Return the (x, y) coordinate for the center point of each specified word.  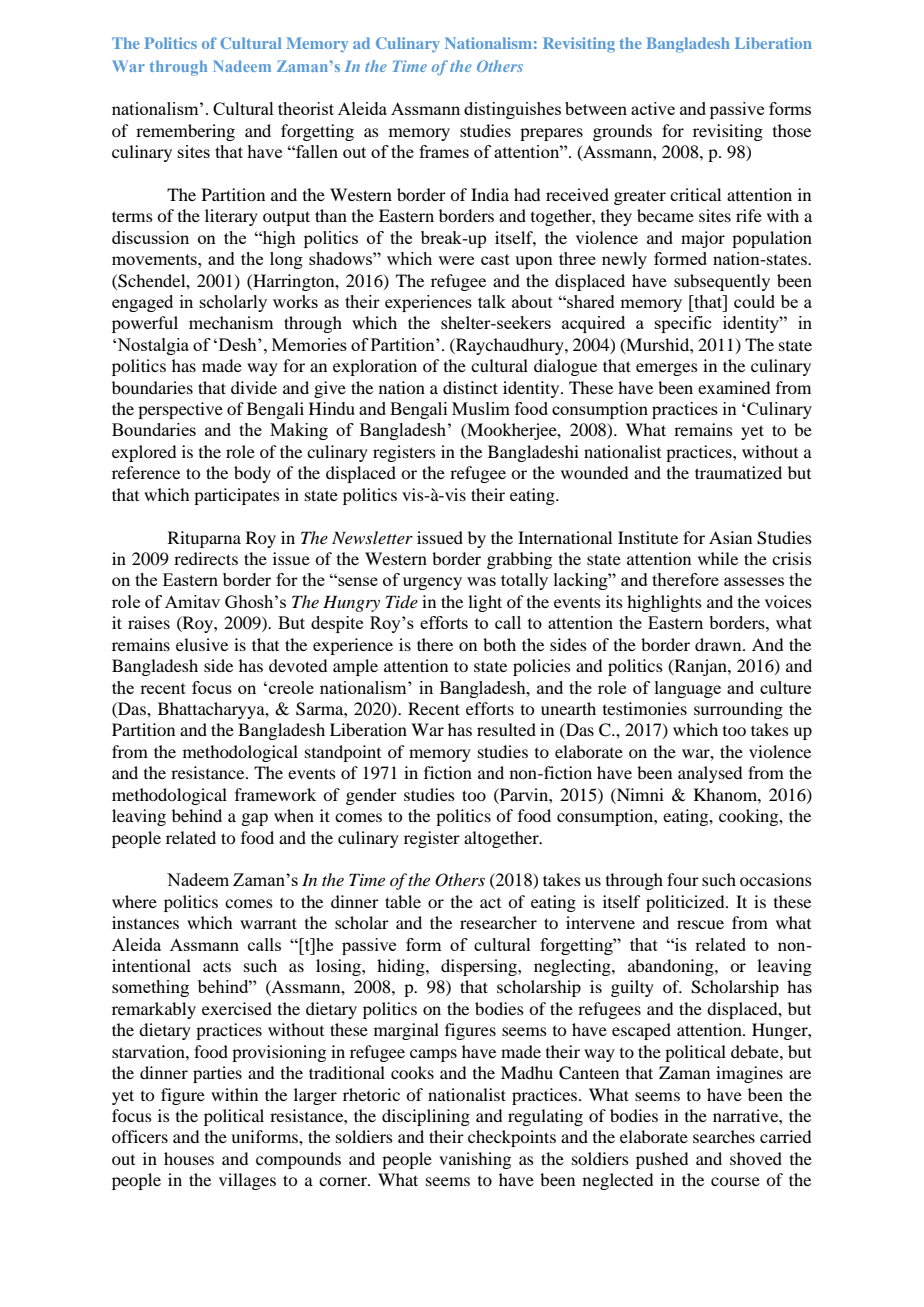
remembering (185, 132)
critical (695, 194)
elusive (202, 644)
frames (444, 151)
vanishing (475, 1160)
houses (189, 1158)
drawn (719, 644)
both (499, 644)
